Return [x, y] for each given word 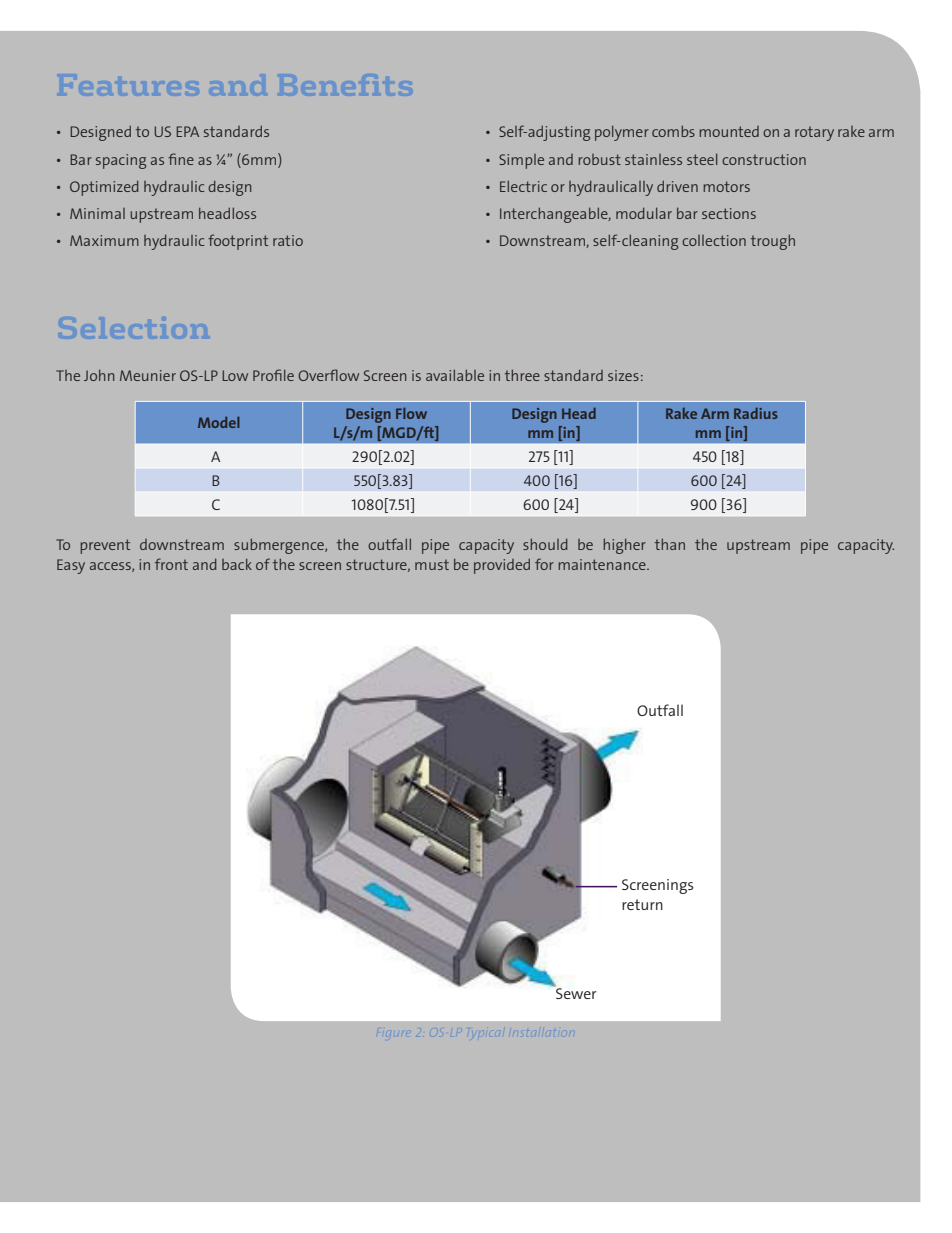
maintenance [603, 564]
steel [702, 159]
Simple [521, 161]
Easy [71, 566]
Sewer [575, 992]
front [171, 564]
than [670, 544]
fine [181, 159]
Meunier [148, 375]
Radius [756, 413]
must [432, 564]
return [642, 904]
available [455, 375]
